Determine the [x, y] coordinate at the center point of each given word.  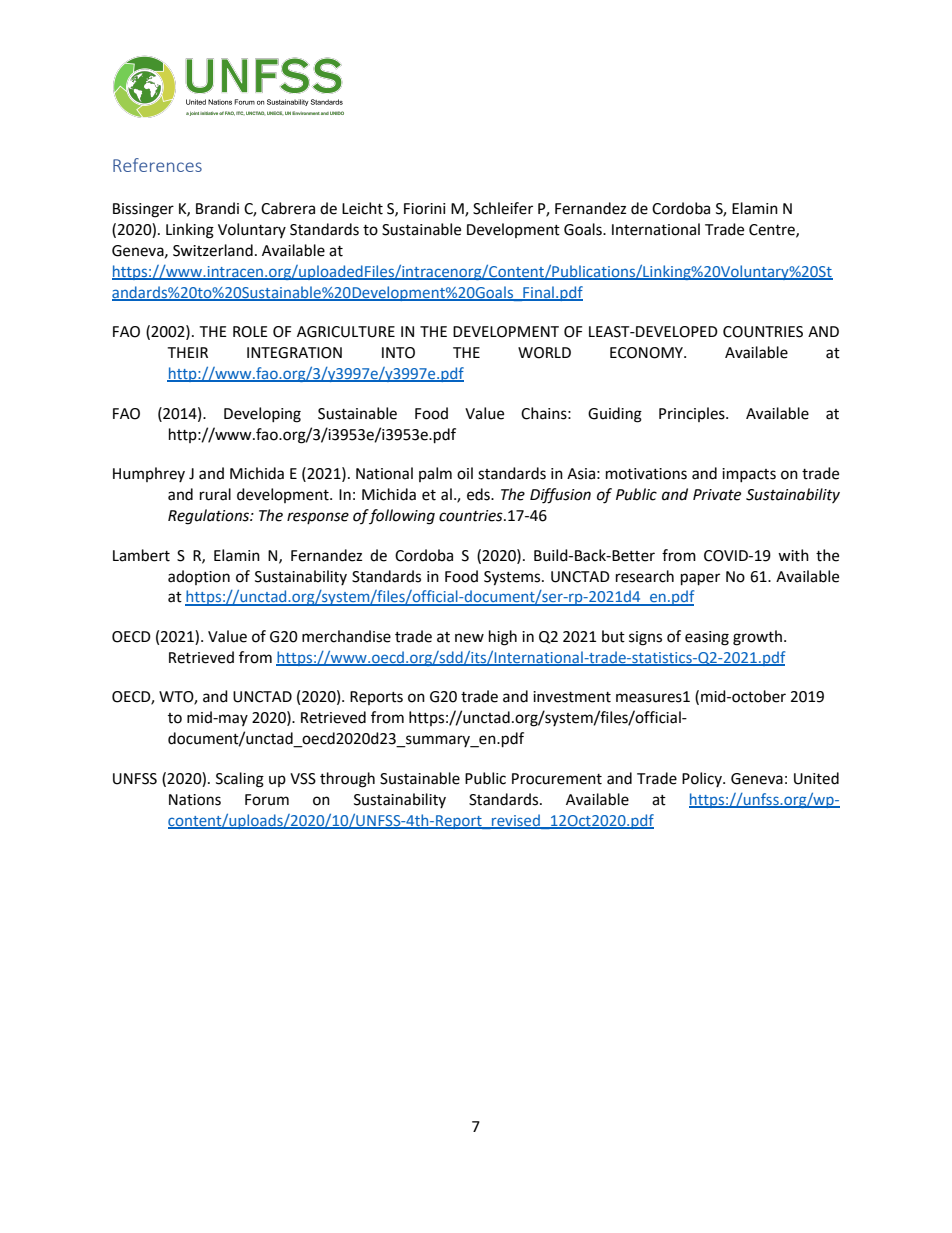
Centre [773, 230]
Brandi [217, 208]
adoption [199, 577]
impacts [749, 475]
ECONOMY [648, 353]
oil [465, 473]
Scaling [240, 780]
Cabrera [288, 208]
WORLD [544, 353]
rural [215, 494]
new [469, 638]
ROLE [250, 332]
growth [757, 638]
